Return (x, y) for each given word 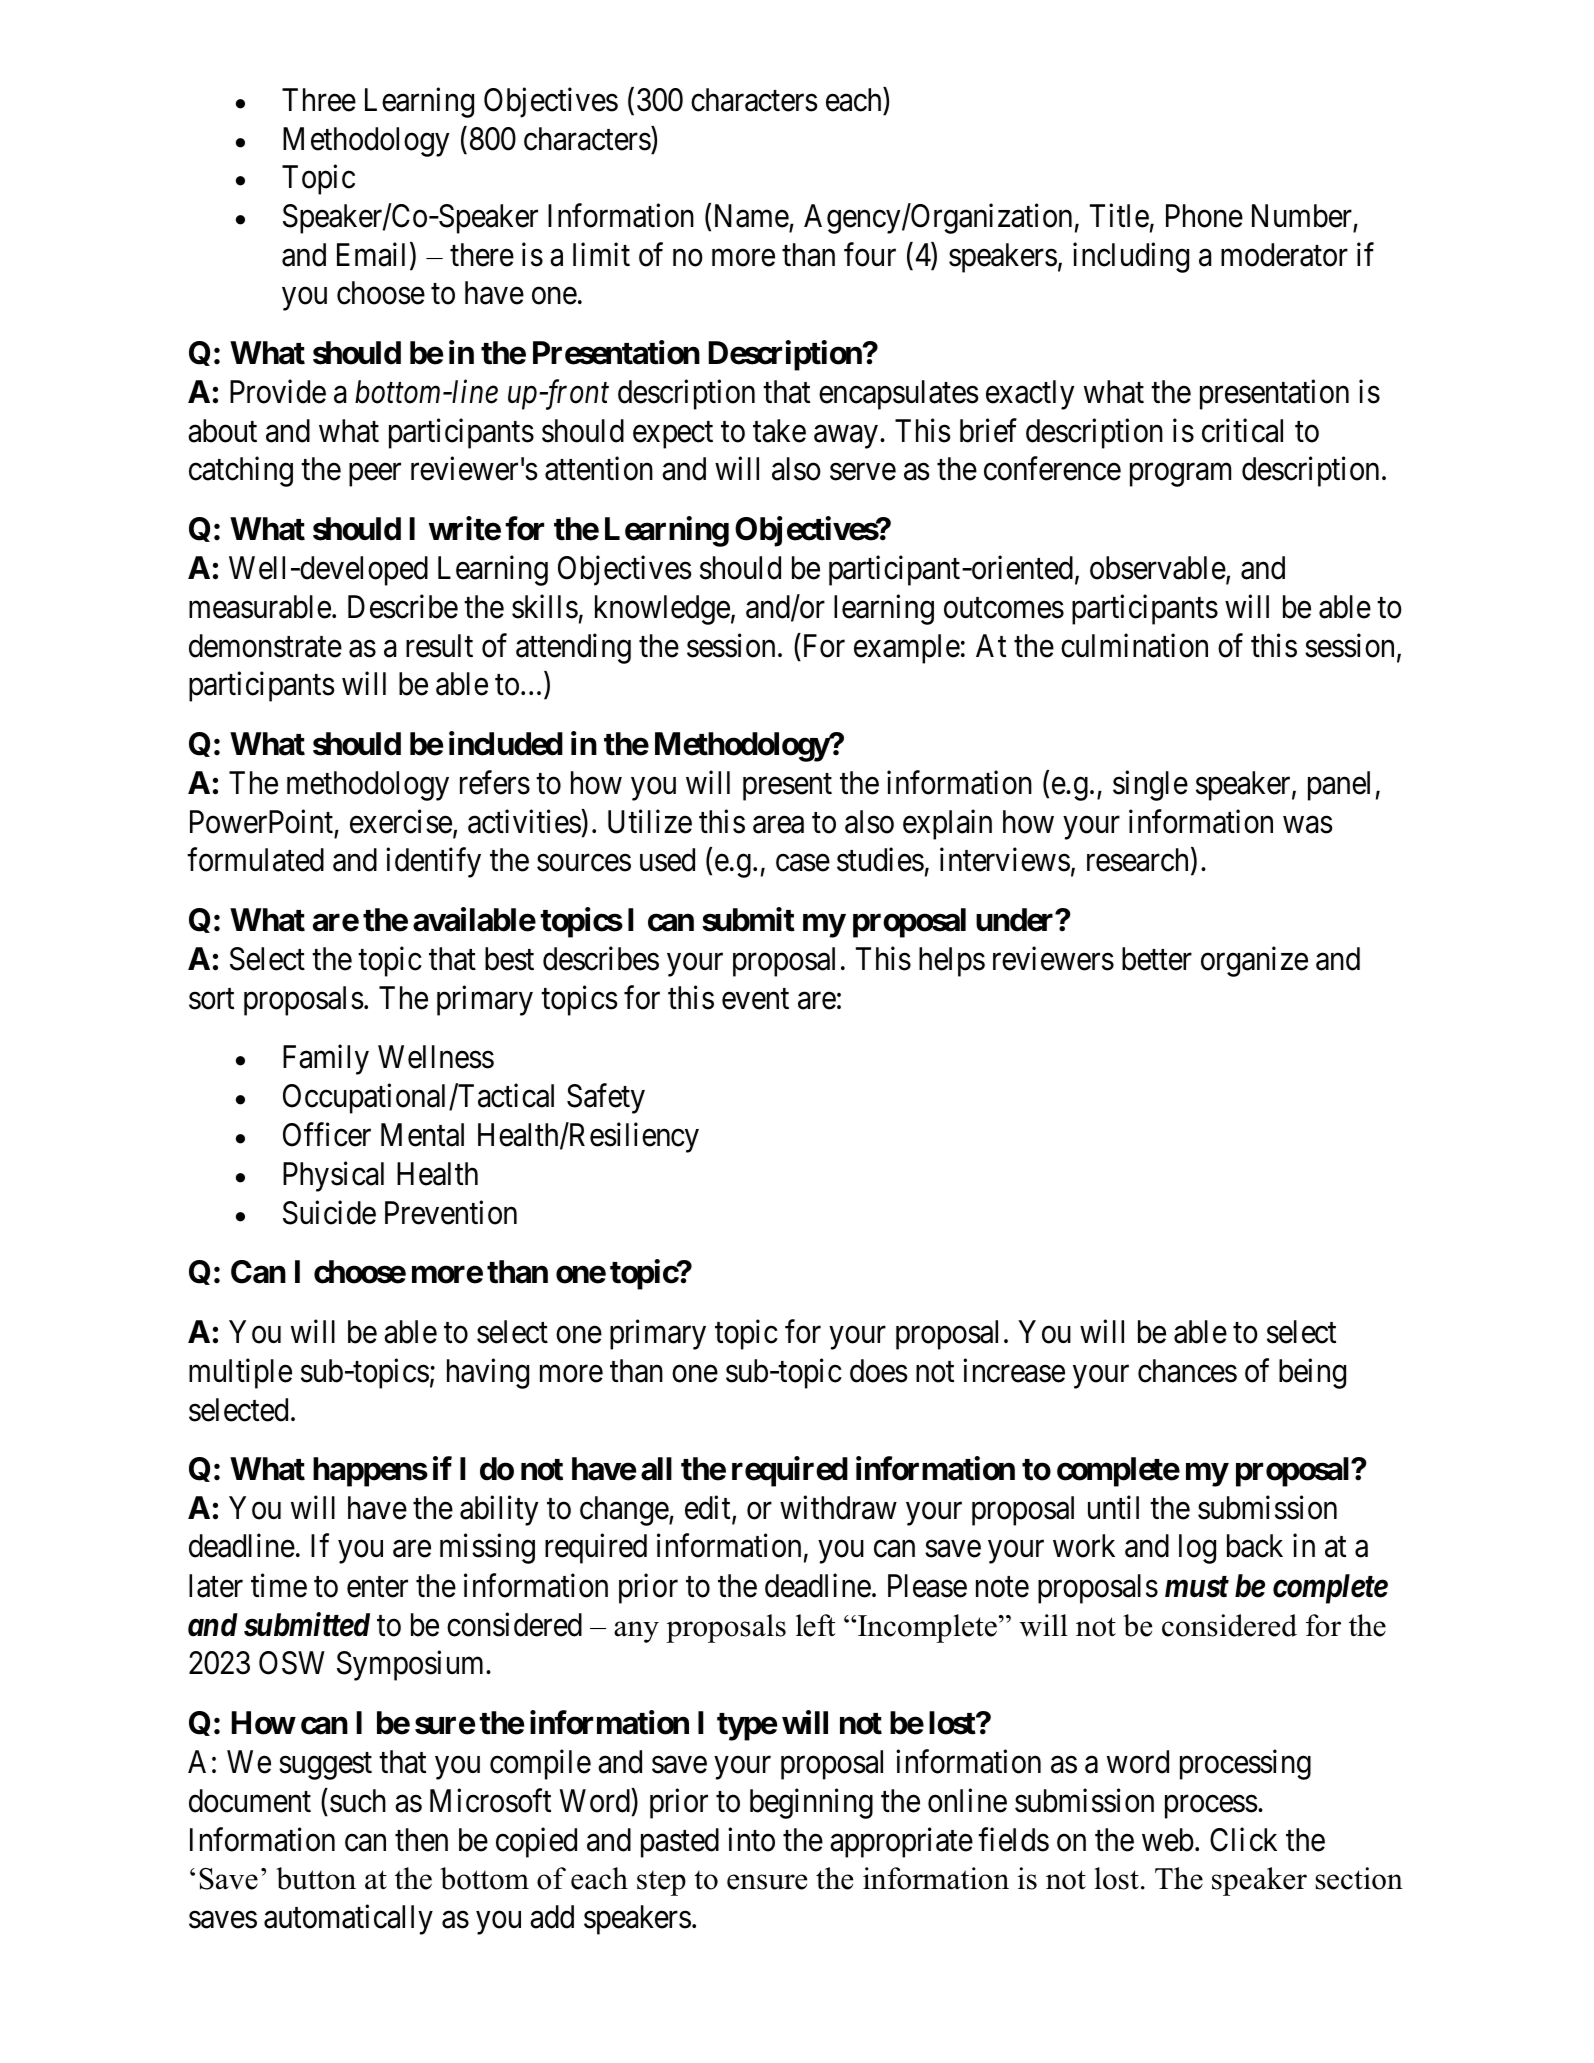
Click (1243, 1839)
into (751, 1839)
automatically (348, 1920)
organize (1254, 961)
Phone (1204, 216)
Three (319, 100)
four (870, 255)
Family (326, 1060)
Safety (606, 1099)
